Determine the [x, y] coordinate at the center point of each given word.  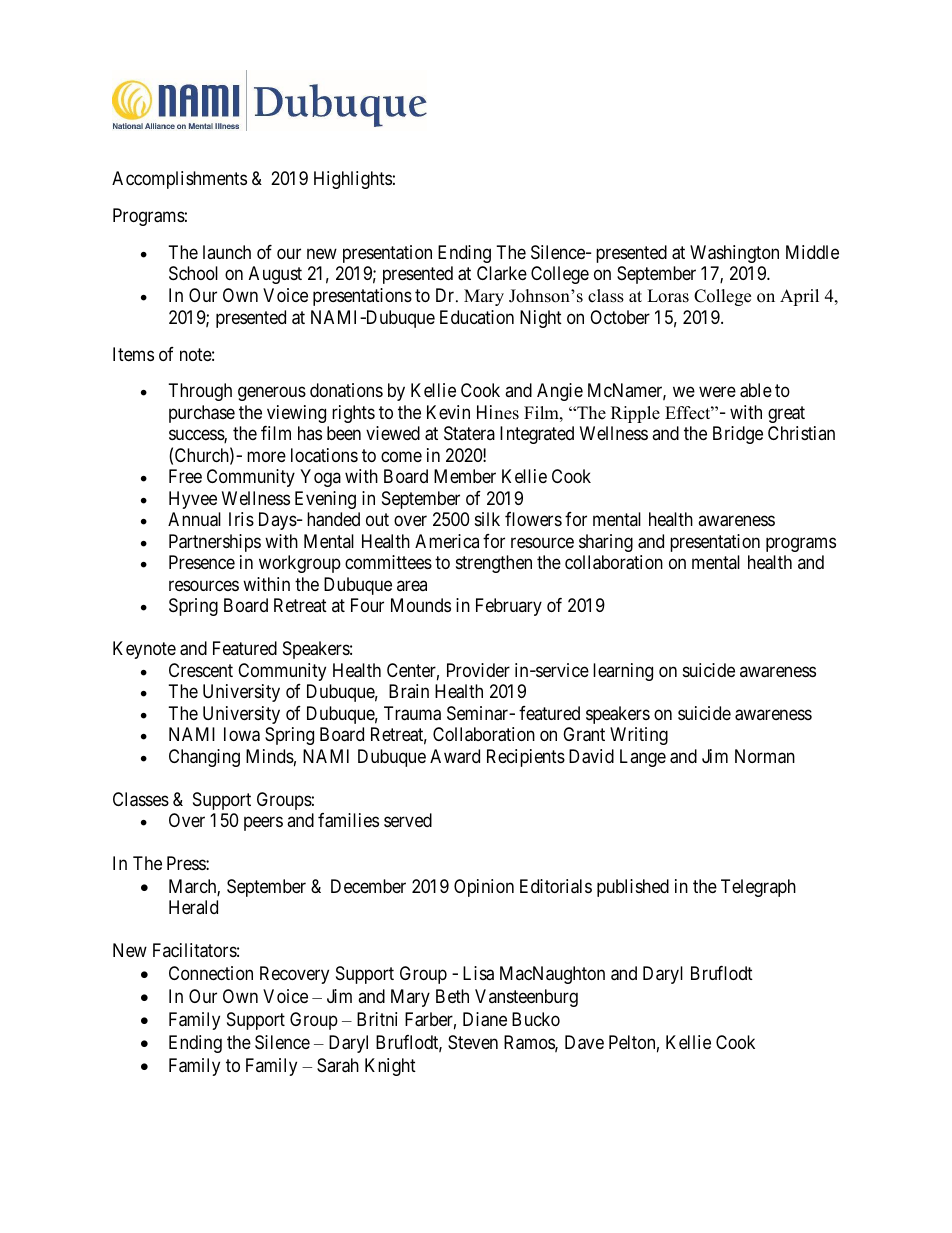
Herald [193, 907]
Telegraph [758, 888]
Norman [765, 756]
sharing [606, 543]
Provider [478, 670]
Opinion [484, 888]
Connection [211, 973]
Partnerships [215, 543]
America [447, 541]
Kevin [448, 412]
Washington [734, 254]
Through [200, 392]
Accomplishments [179, 180]
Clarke [502, 273]
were [717, 392]
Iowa [242, 734]
